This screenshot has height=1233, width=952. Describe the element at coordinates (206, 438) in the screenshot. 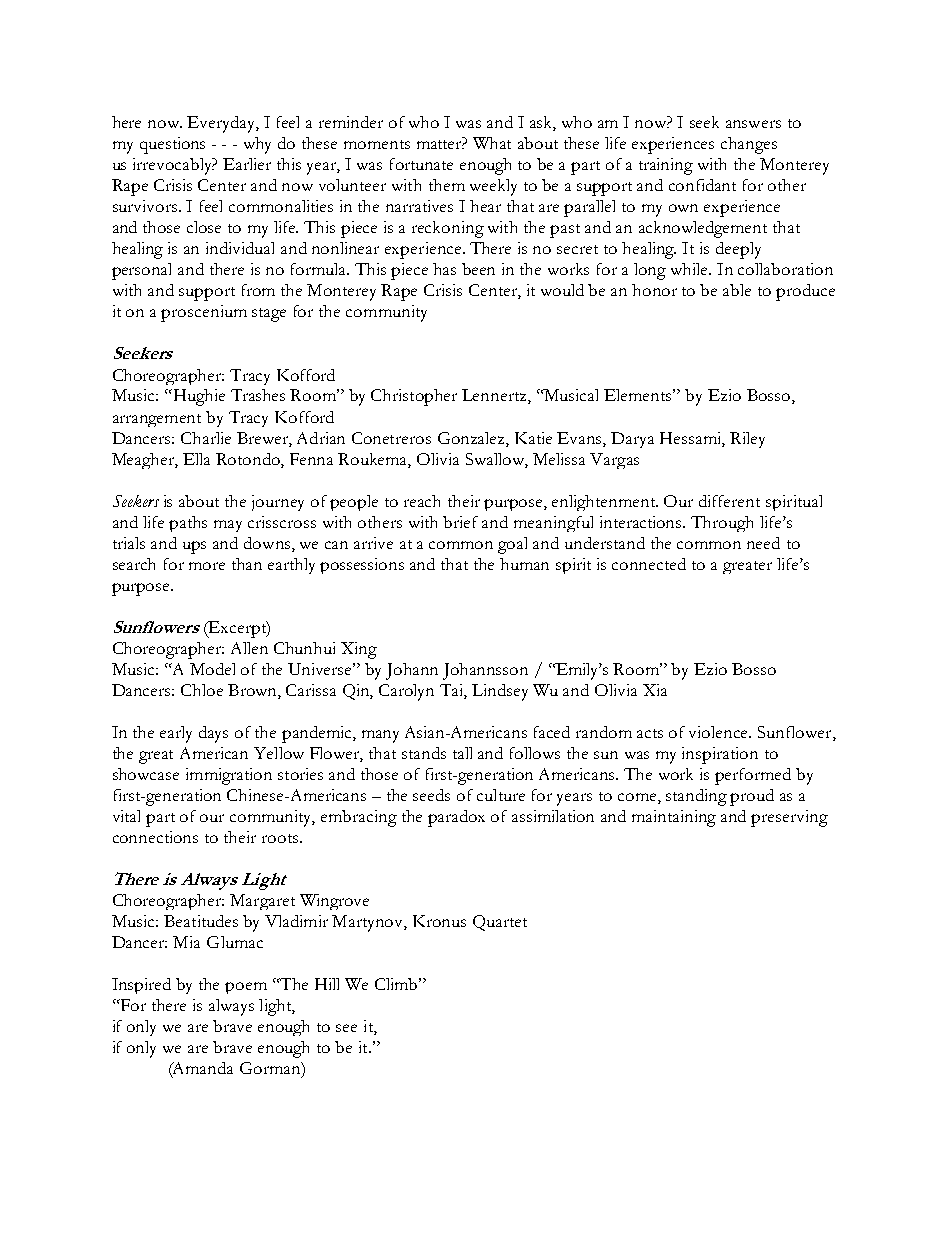

I see `Charlie` at that location.
